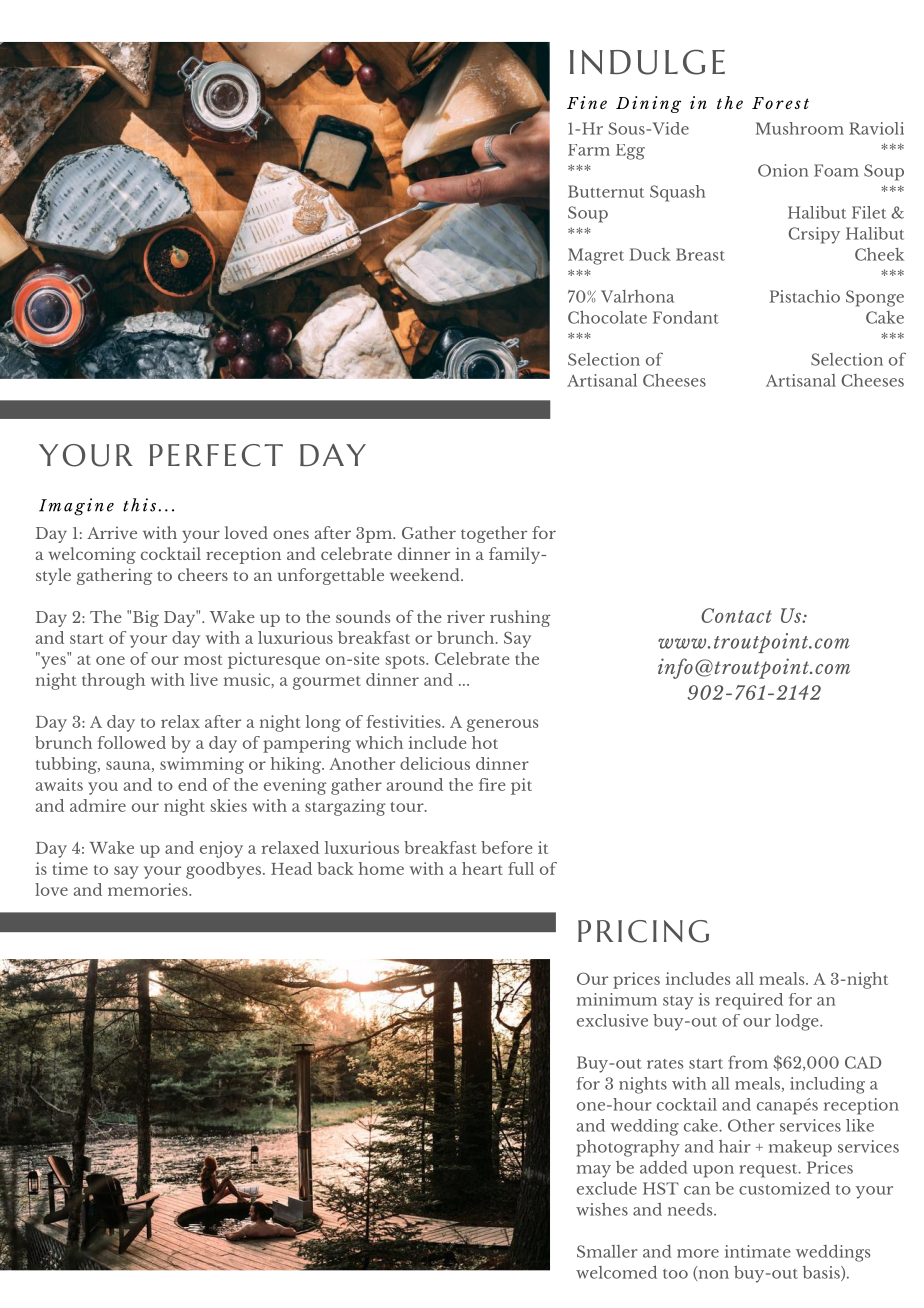  Describe the element at coordinates (736, 615) in the document. I see `Contact` at that location.
